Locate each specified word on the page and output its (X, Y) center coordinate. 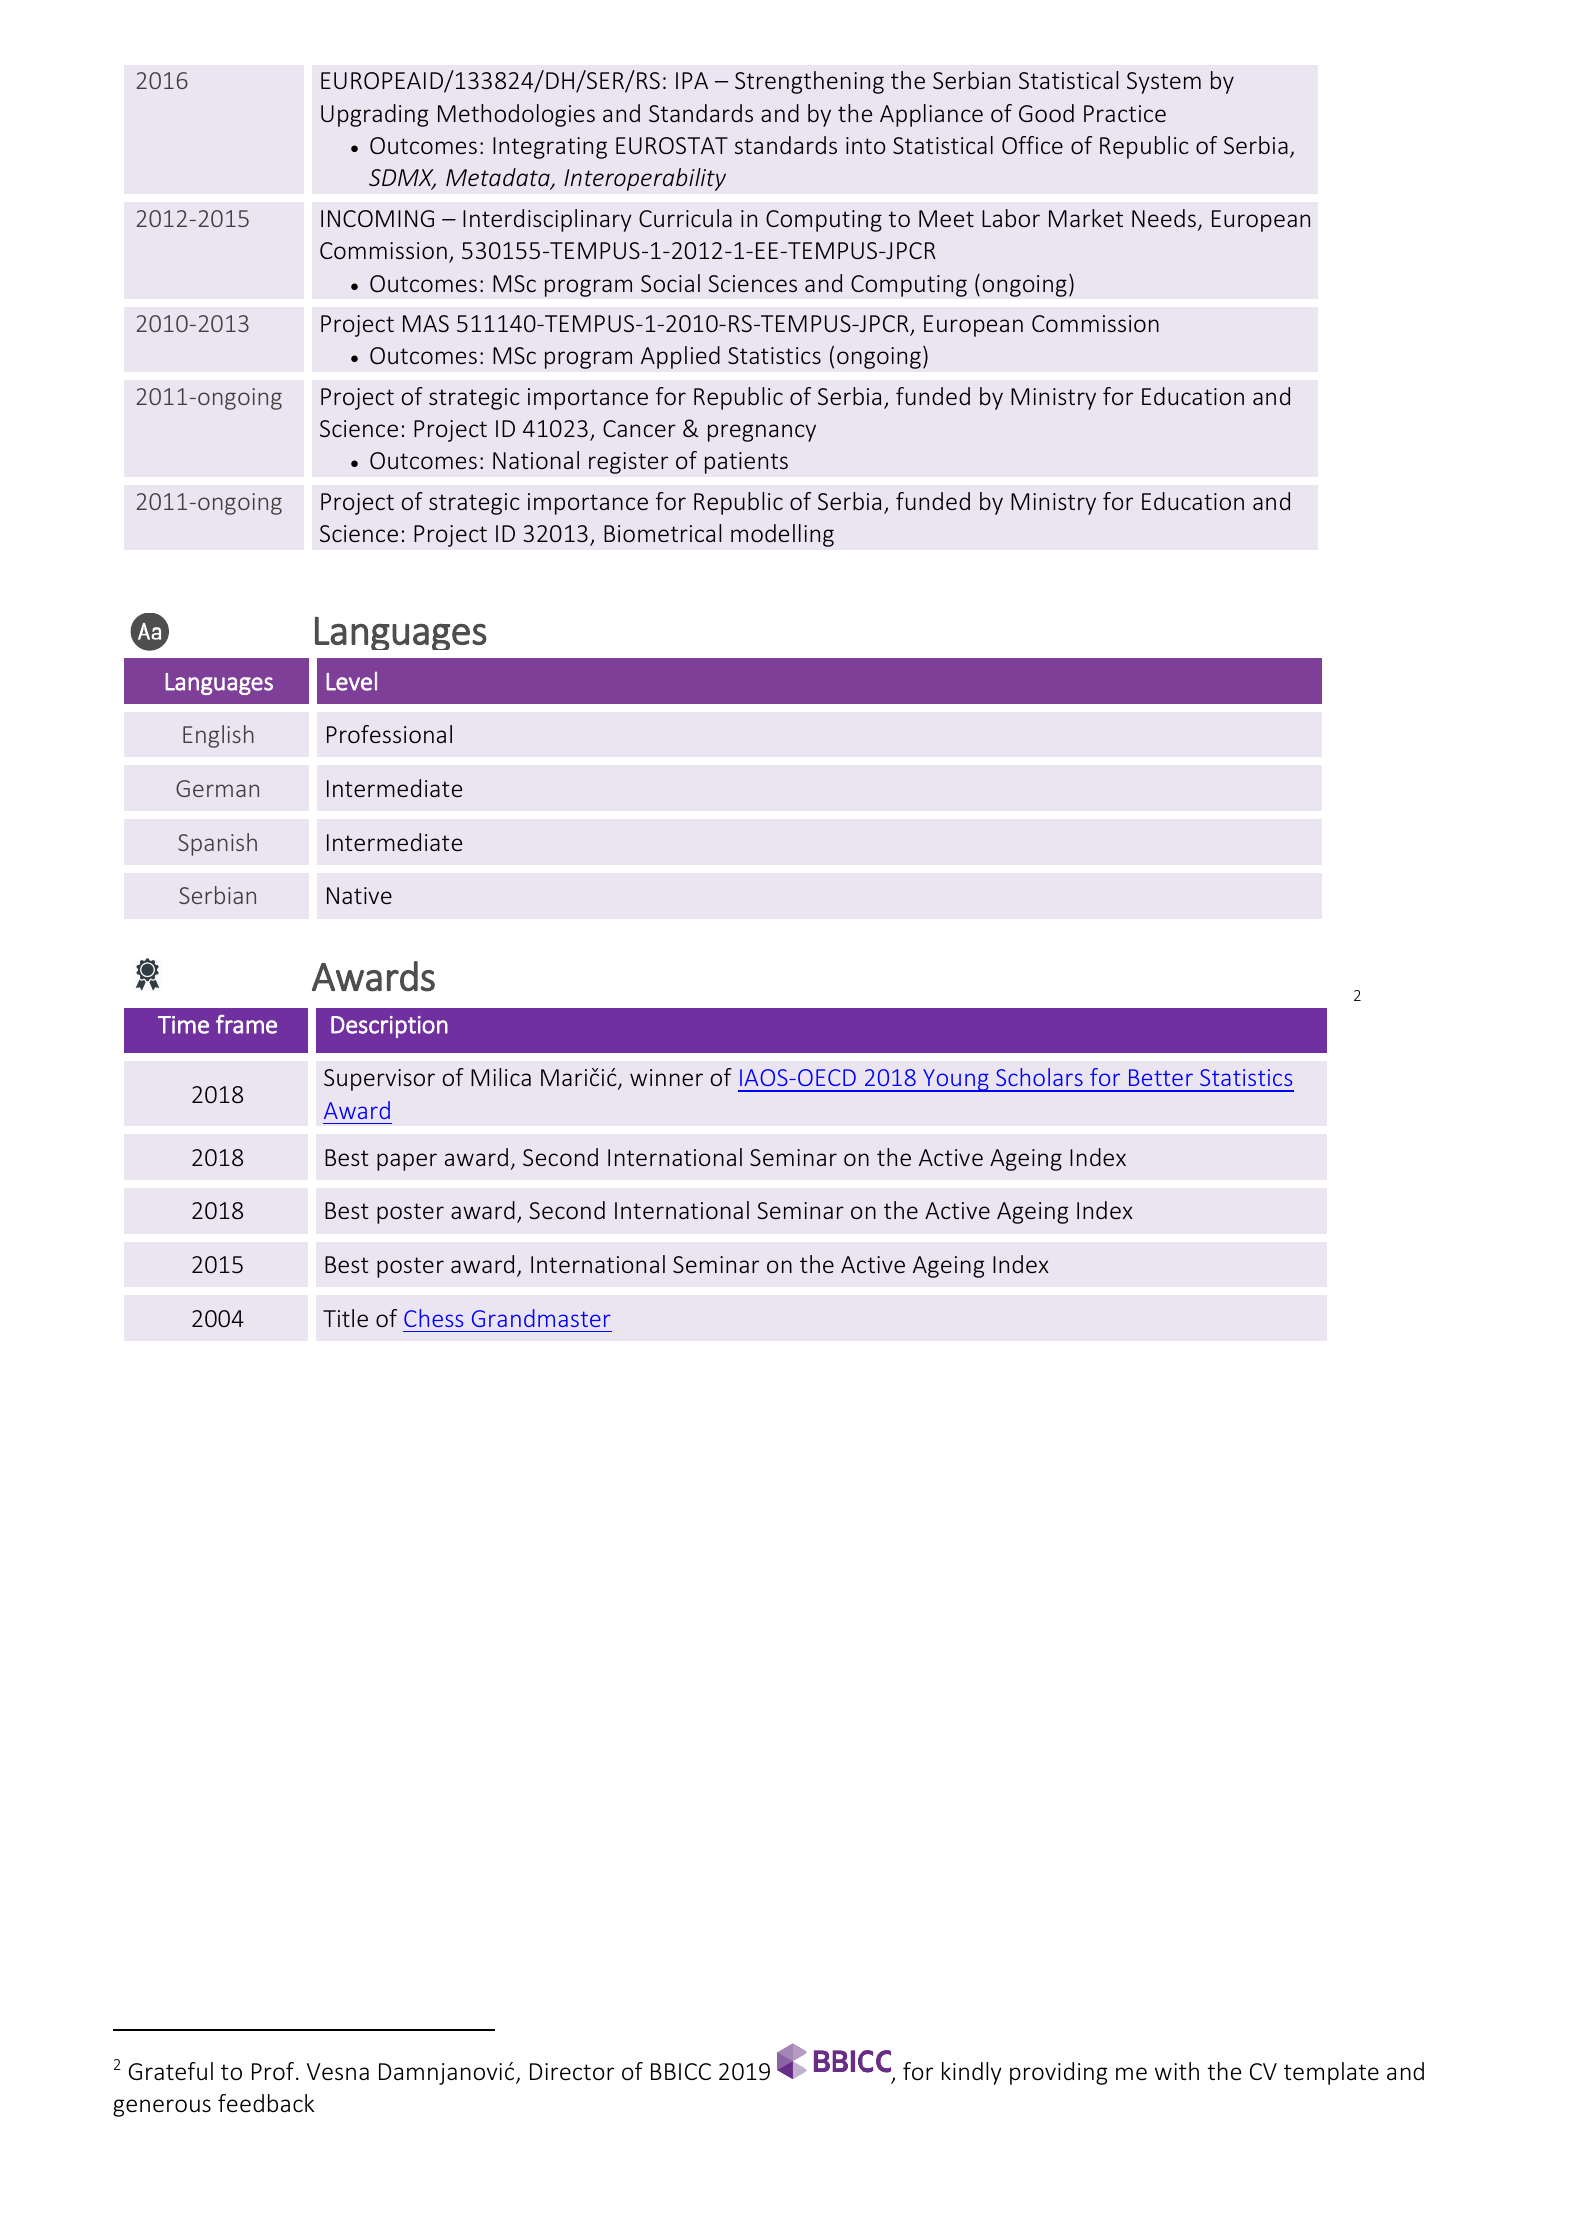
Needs (1164, 218)
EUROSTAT (672, 145)
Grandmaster (541, 1318)
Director (572, 2072)
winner (666, 1077)
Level (351, 681)
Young (956, 1080)
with (1177, 2071)
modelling (782, 535)
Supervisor (379, 1080)
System (1164, 83)
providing (1059, 2073)
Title (345, 1318)
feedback (266, 2103)
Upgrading (374, 115)
